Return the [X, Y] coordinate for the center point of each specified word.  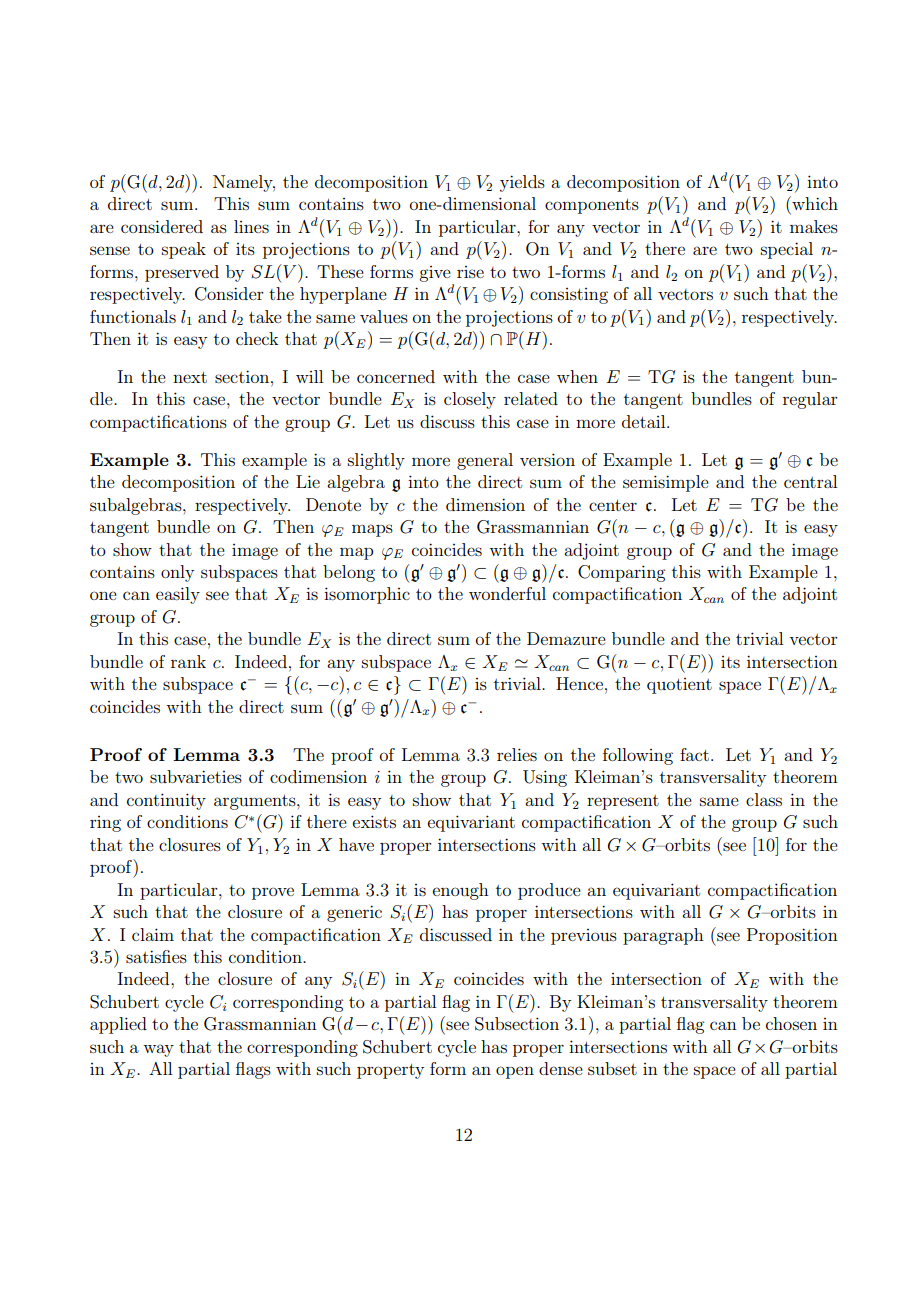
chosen [791, 1023]
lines [251, 226]
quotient [679, 686]
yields [522, 183]
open [515, 1072]
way [158, 1050]
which [814, 203]
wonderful [507, 593]
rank [188, 661]
